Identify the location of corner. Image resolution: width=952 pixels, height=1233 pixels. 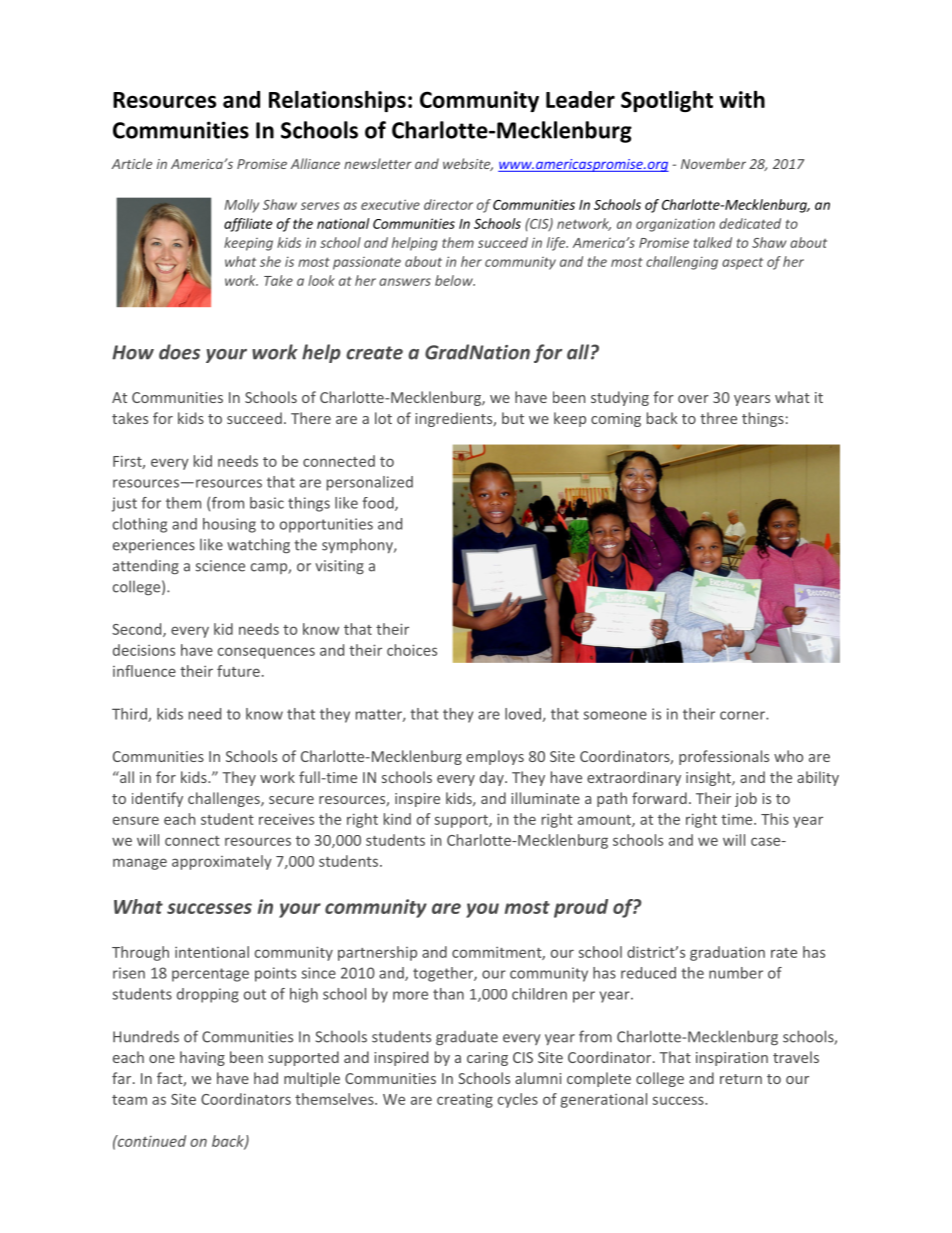
(743, 715).
